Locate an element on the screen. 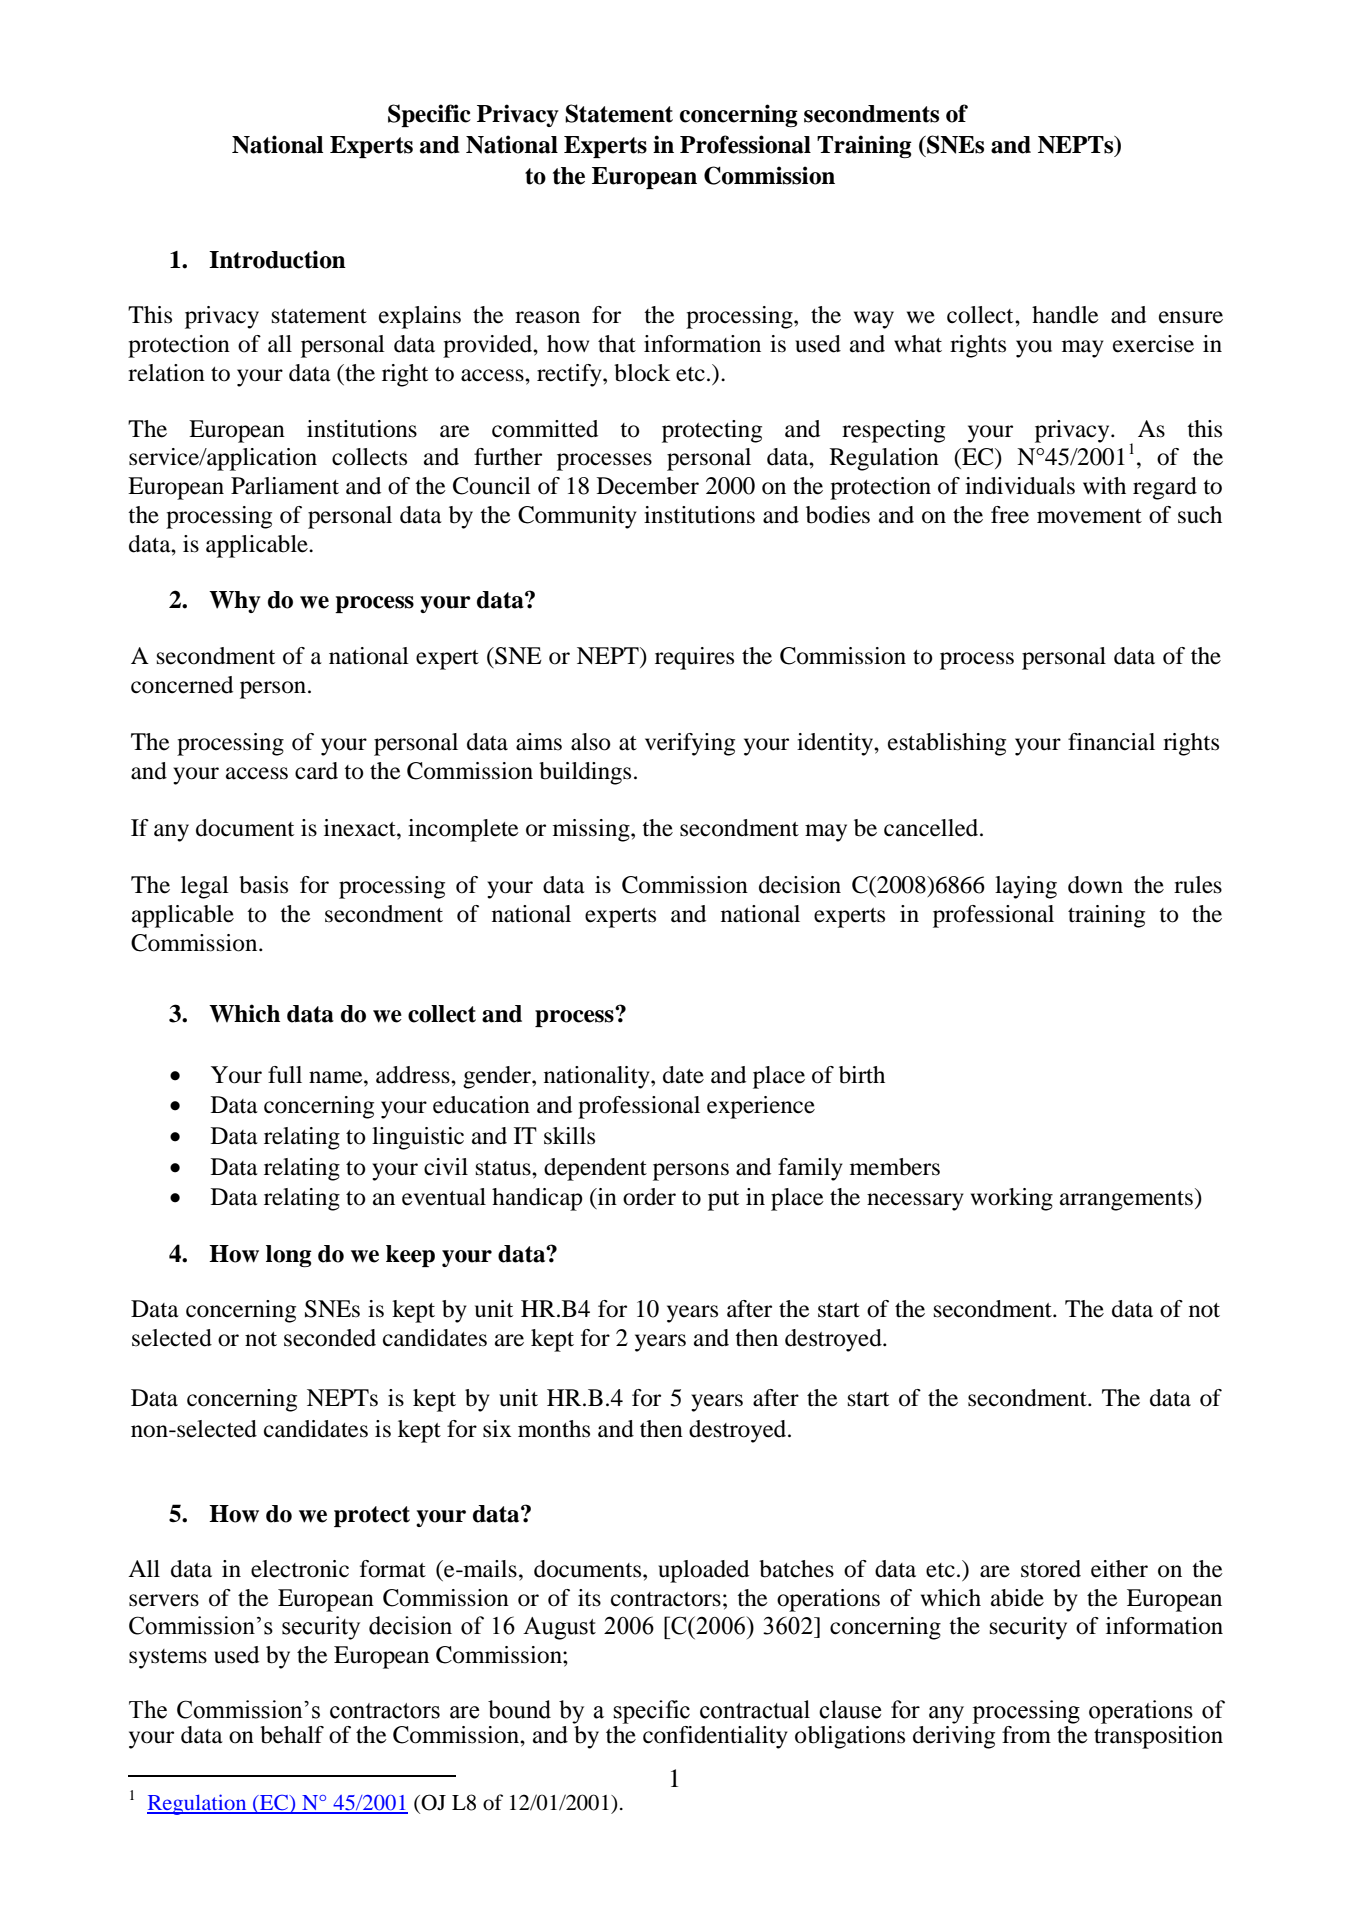 This screenshot has width=1352, height=1912. experience is located at coordinates (761, 1107).
